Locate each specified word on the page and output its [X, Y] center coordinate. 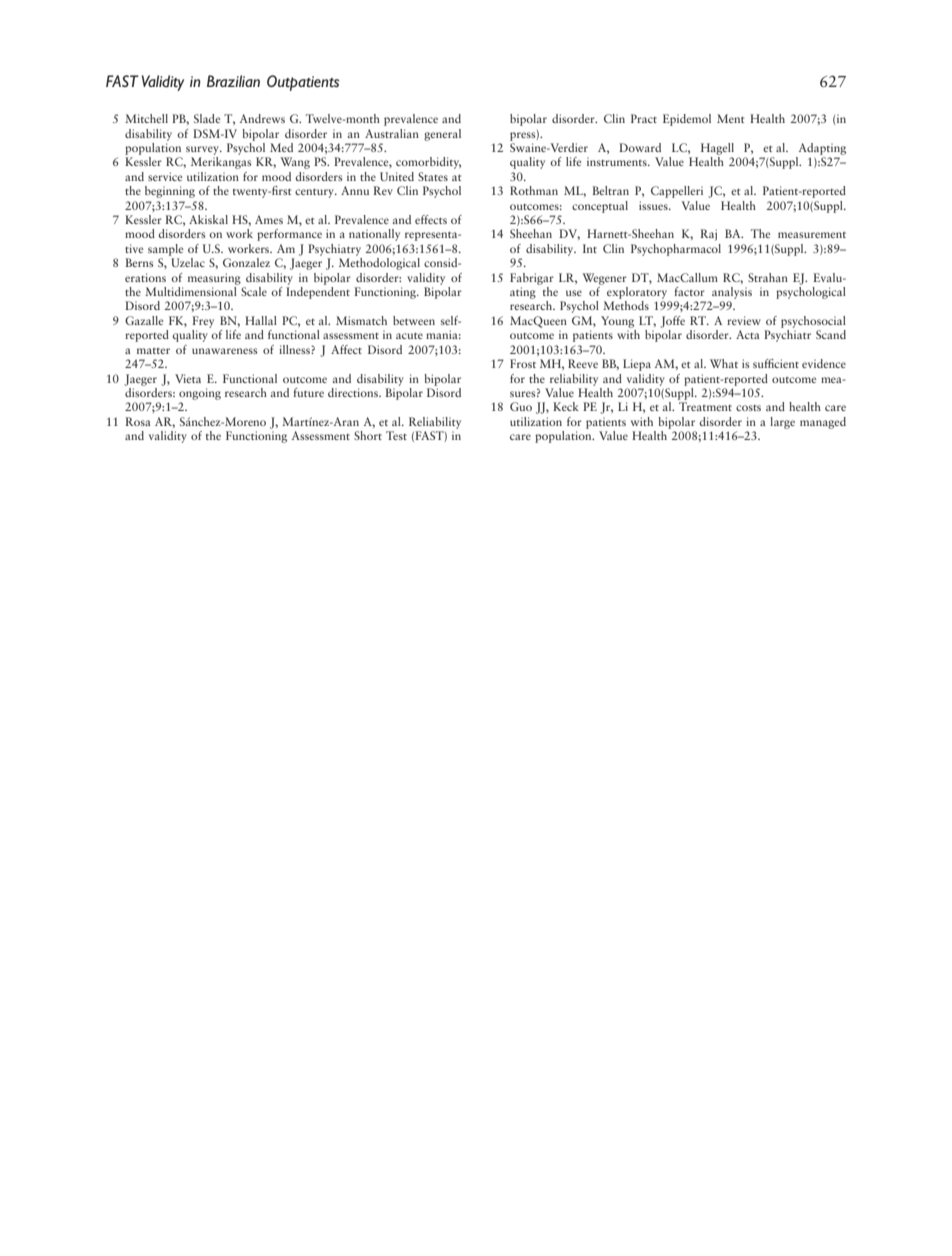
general [442, 135]
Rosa [138, 421]
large [782, 423]
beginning [170, 192]
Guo [521, 406]
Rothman [534, 190]
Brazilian [233, 81]
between [414, 320]
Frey [203, 322]
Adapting [822, 149]
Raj [708, 235]
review [744, 320]
